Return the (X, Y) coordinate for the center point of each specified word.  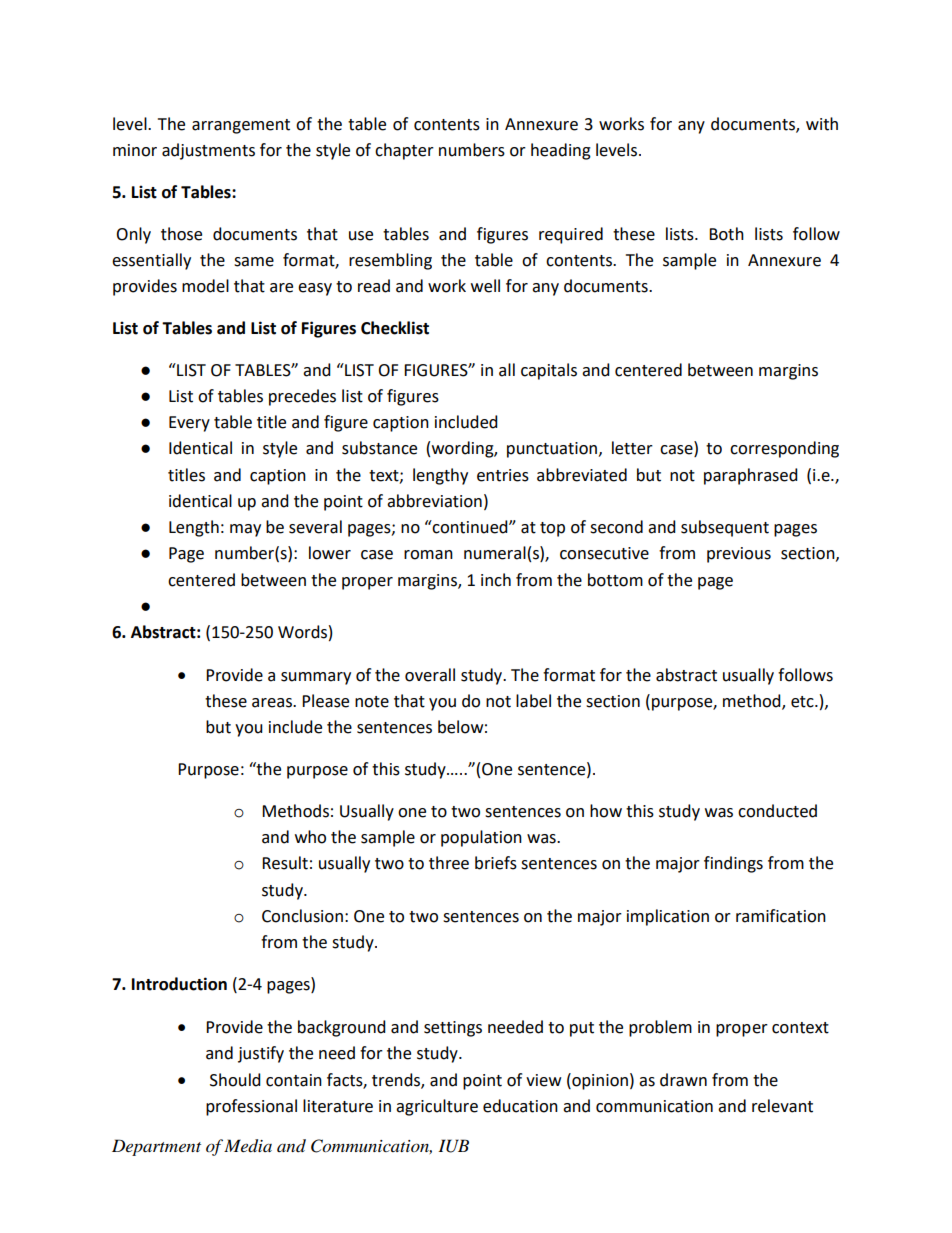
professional (251, 1107)
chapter (404, 151)
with (822, 124)
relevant (782, 1106)
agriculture (437, 1107)
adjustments (208, 151)
